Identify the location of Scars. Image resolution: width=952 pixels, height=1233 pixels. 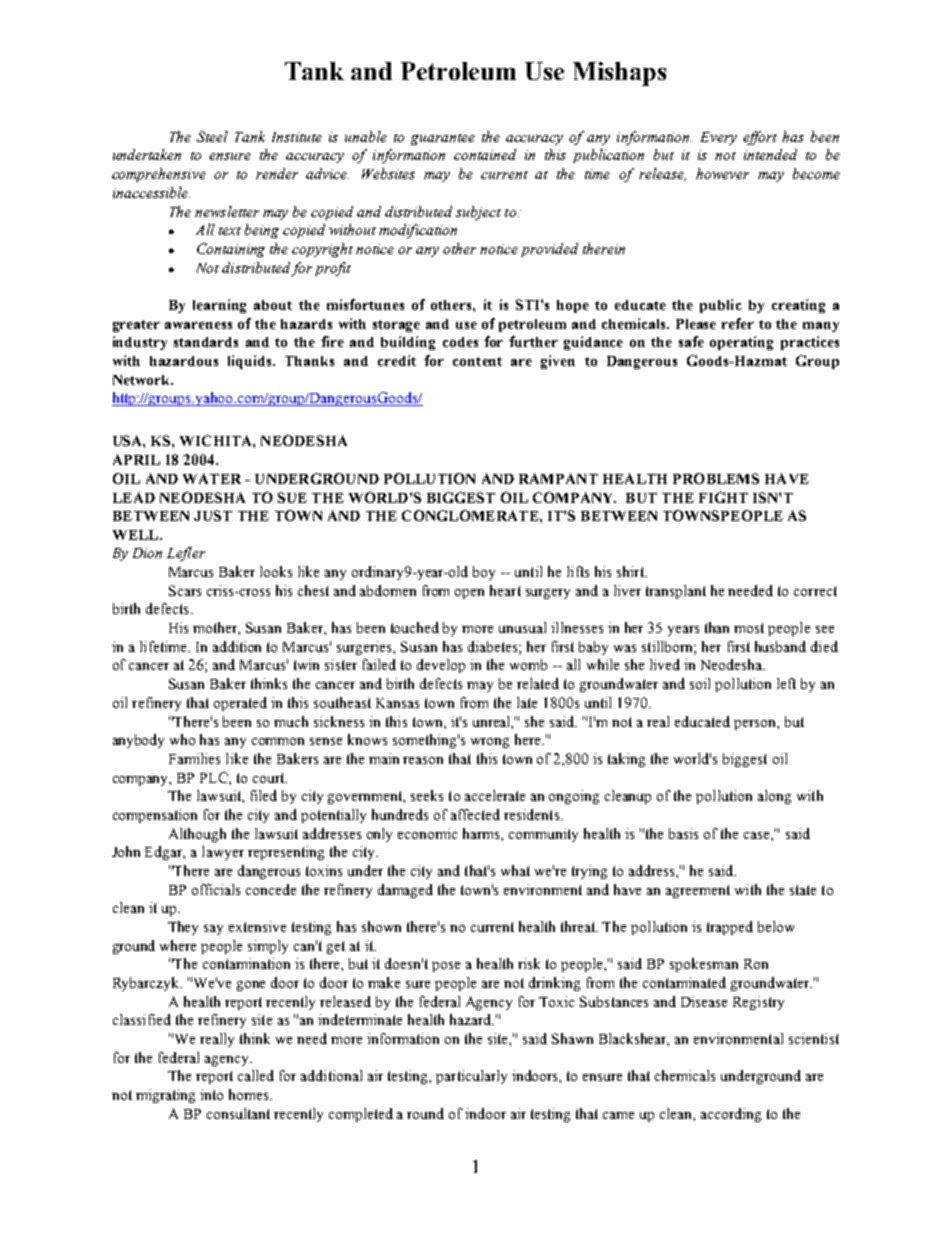
(185, 590).
